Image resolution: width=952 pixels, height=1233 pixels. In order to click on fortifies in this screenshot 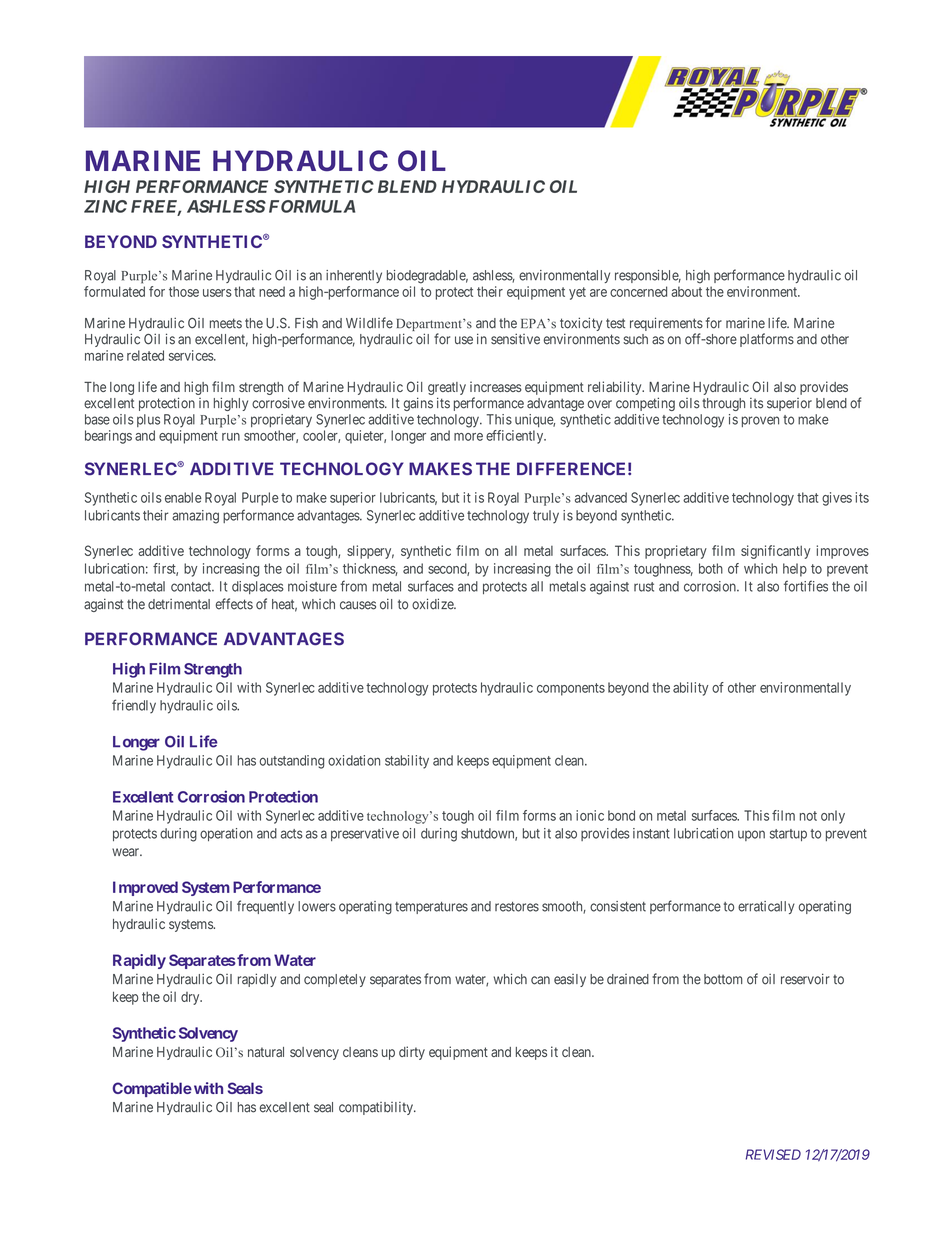, I will do `click(806, 586)`.
